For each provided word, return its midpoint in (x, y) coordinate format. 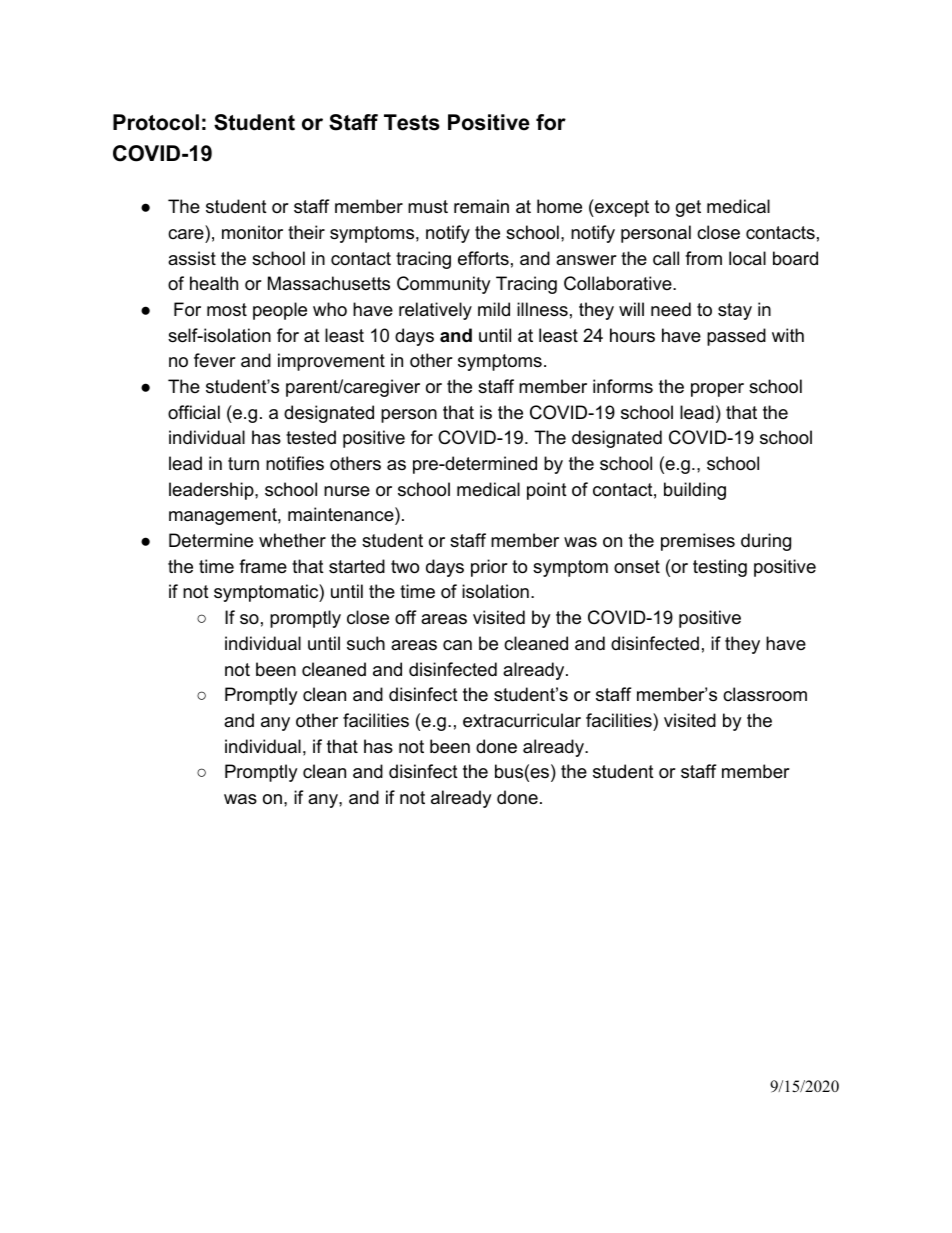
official (194, 412)
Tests (412, 122)
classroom (765, 694)
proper (717, 390)
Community (444, 285)
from (703, 258)
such (366, 643)
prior (489, 568)
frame (263, 566)
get (688, 208)
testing (720, 568)
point (547, 491)
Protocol (156, 122)
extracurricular (522, 720)
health (214, 283)
